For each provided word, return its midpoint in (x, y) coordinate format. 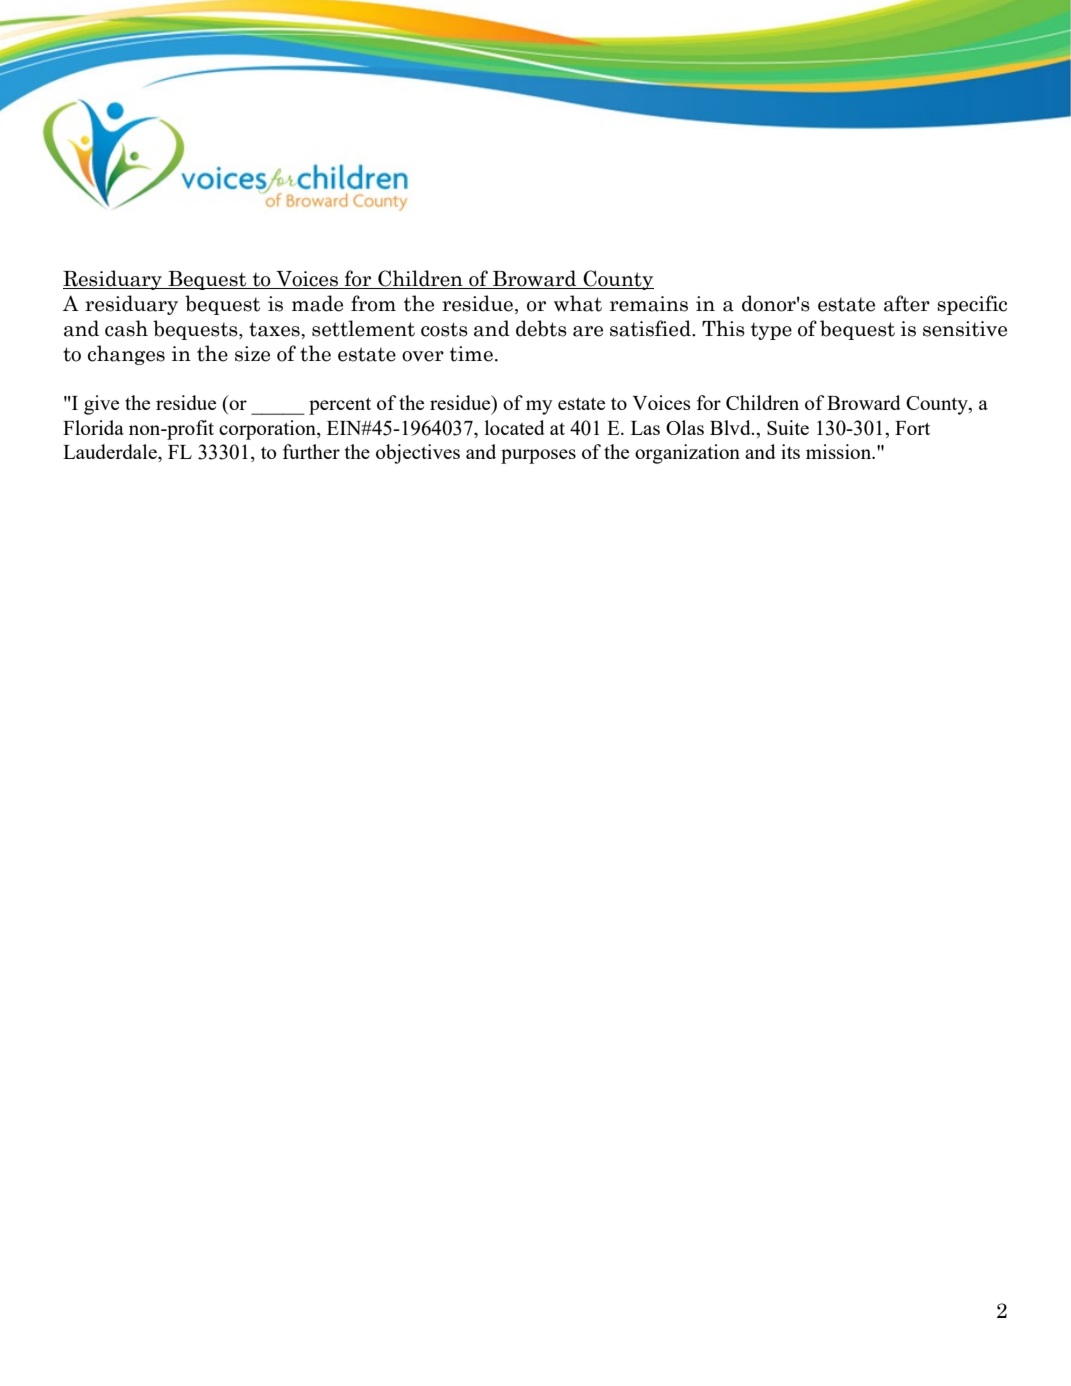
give (101, 405)
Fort (912, 428)
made (317, 303)
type (771, 331)
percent (340, 406)
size (252, 354)
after (907, 303)
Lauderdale (111, 451)
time (471, 354)
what (578, 303)
